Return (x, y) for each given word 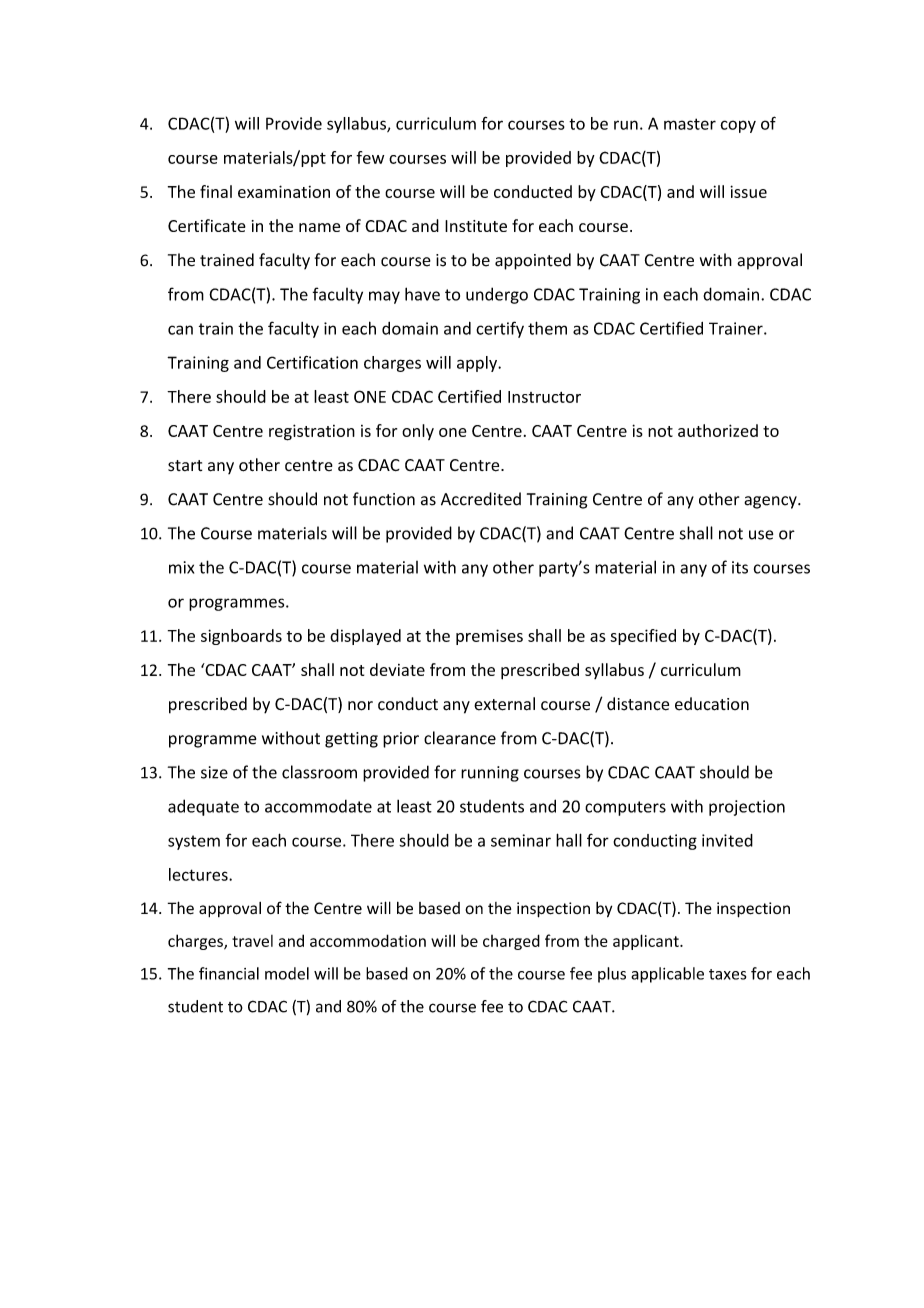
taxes (727, 974)
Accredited (481, 499)
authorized (718, 430)
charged (511, 942)
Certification (312, 362)
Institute (476, 226)
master (690, 124)
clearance (460, 738)
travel (252, 941)
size (214, 772)
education (712, 704)
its (740, 567)
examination (284, 191)
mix (181, 567)
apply (478, 364)
